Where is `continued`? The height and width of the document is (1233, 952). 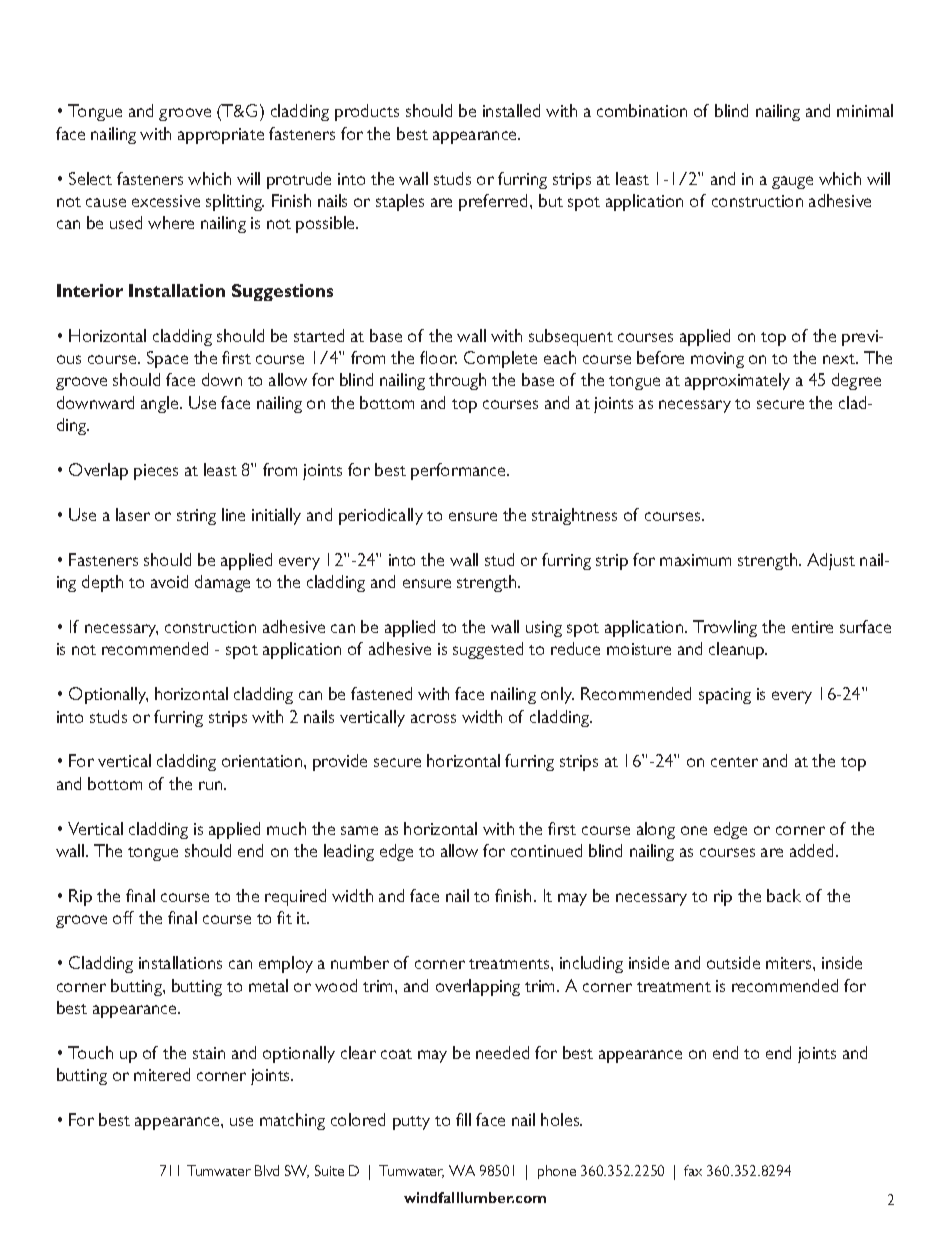 continued is located at coordinates (546, 850).
